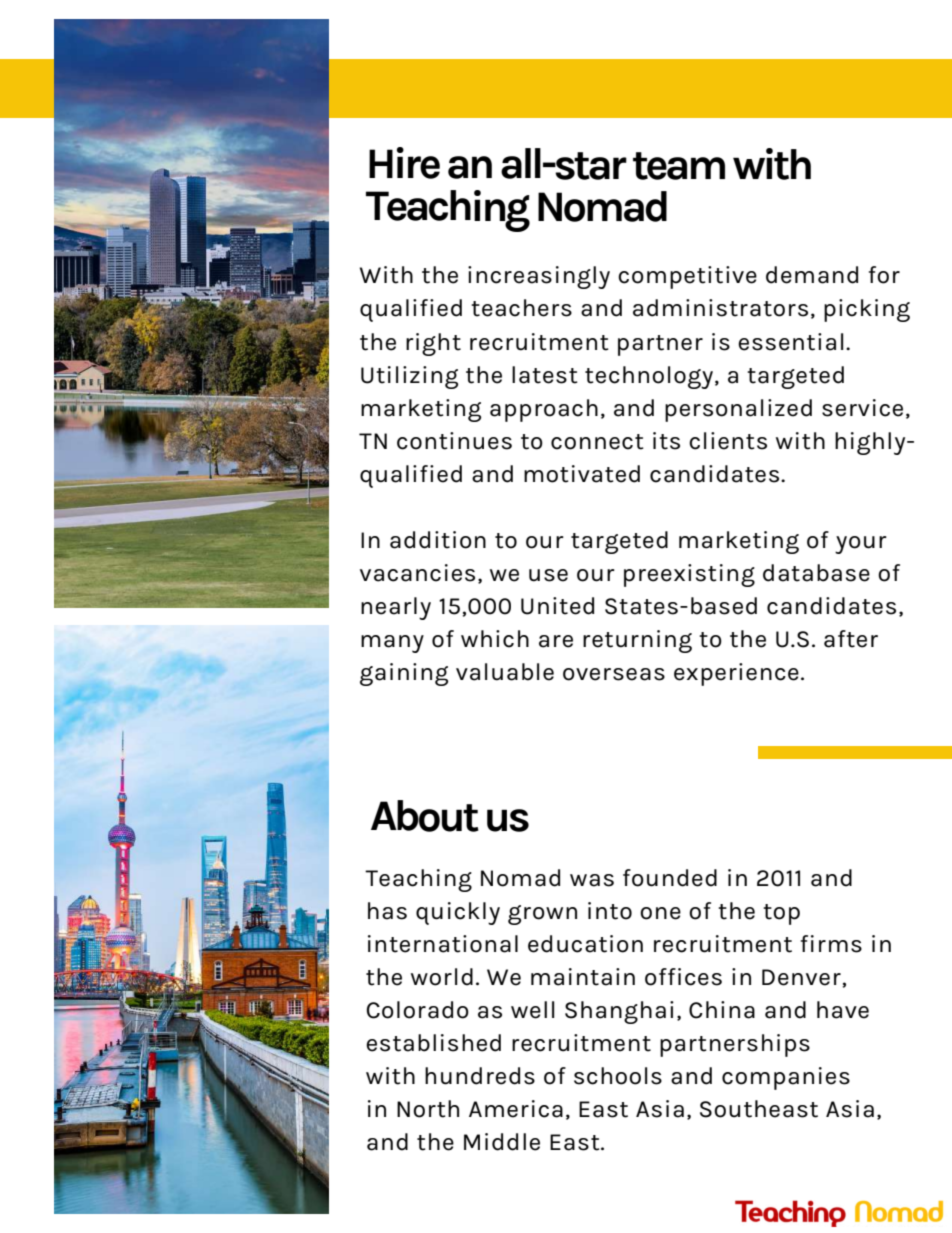  Describe the element at coordinates (428, 1109) in the page. I see `North` at that location.
